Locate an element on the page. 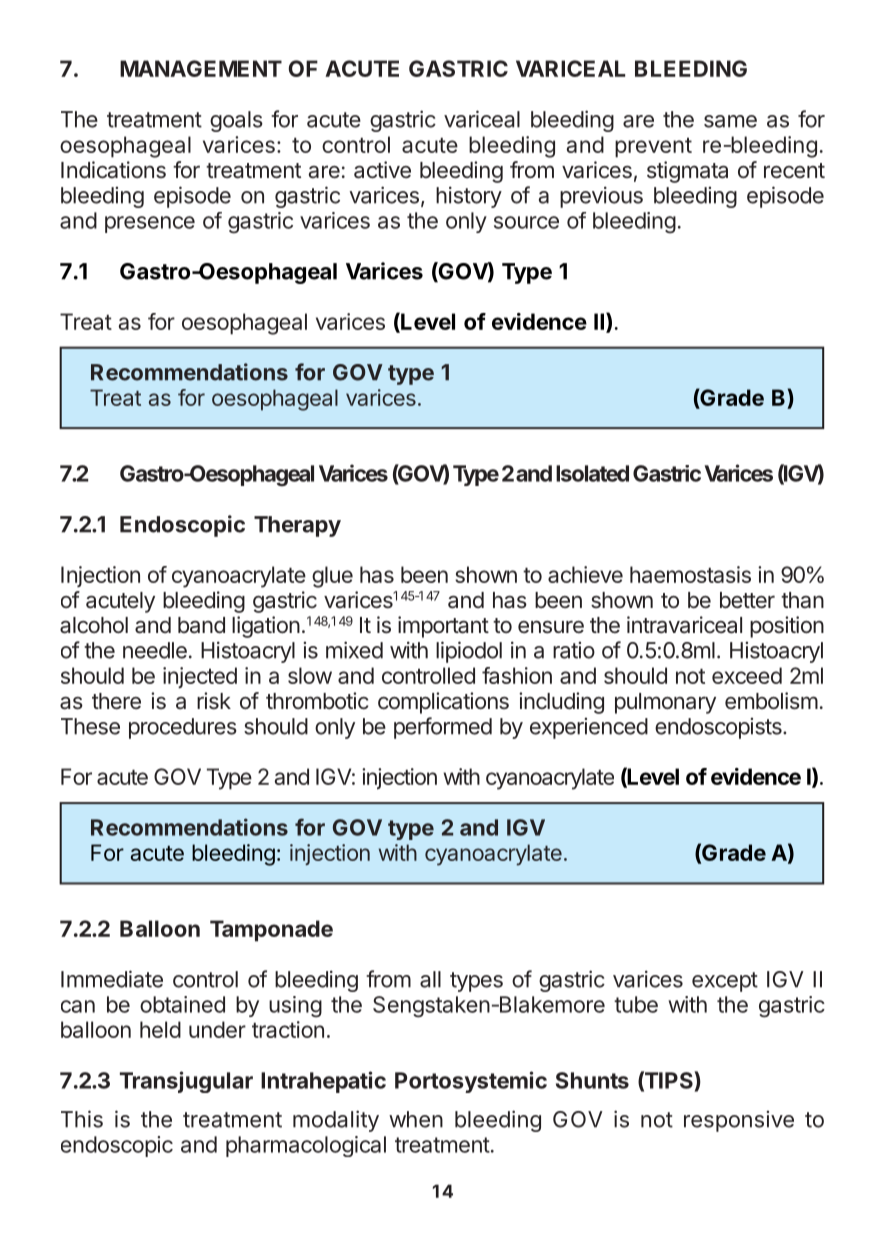 This image has height=1255, width=884. active is located at coordinates (382, 170).
